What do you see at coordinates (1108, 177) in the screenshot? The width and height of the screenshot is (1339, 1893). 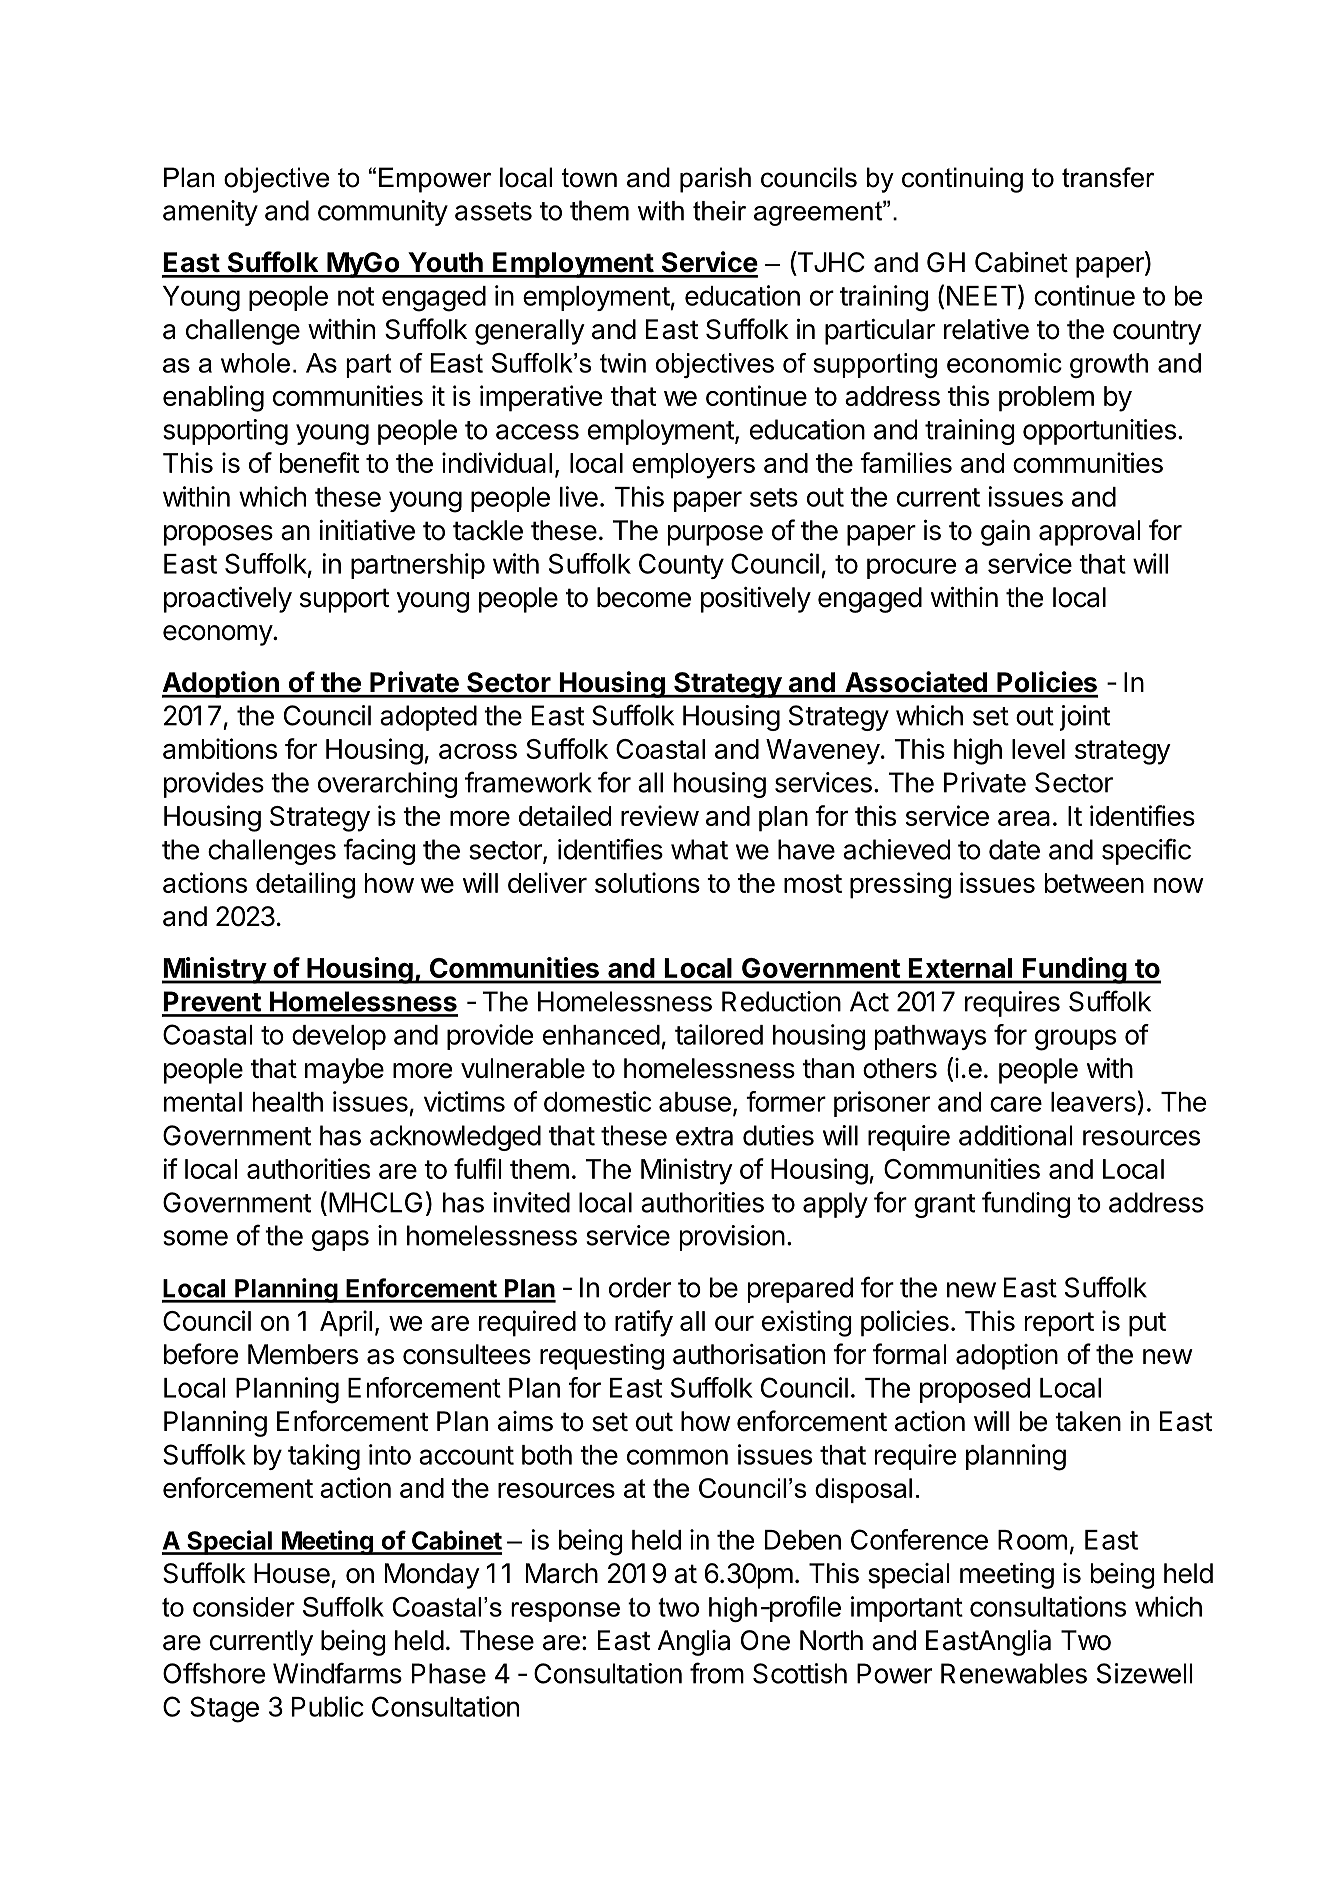 I see `transfer` at bounding box center [1108, 177].
